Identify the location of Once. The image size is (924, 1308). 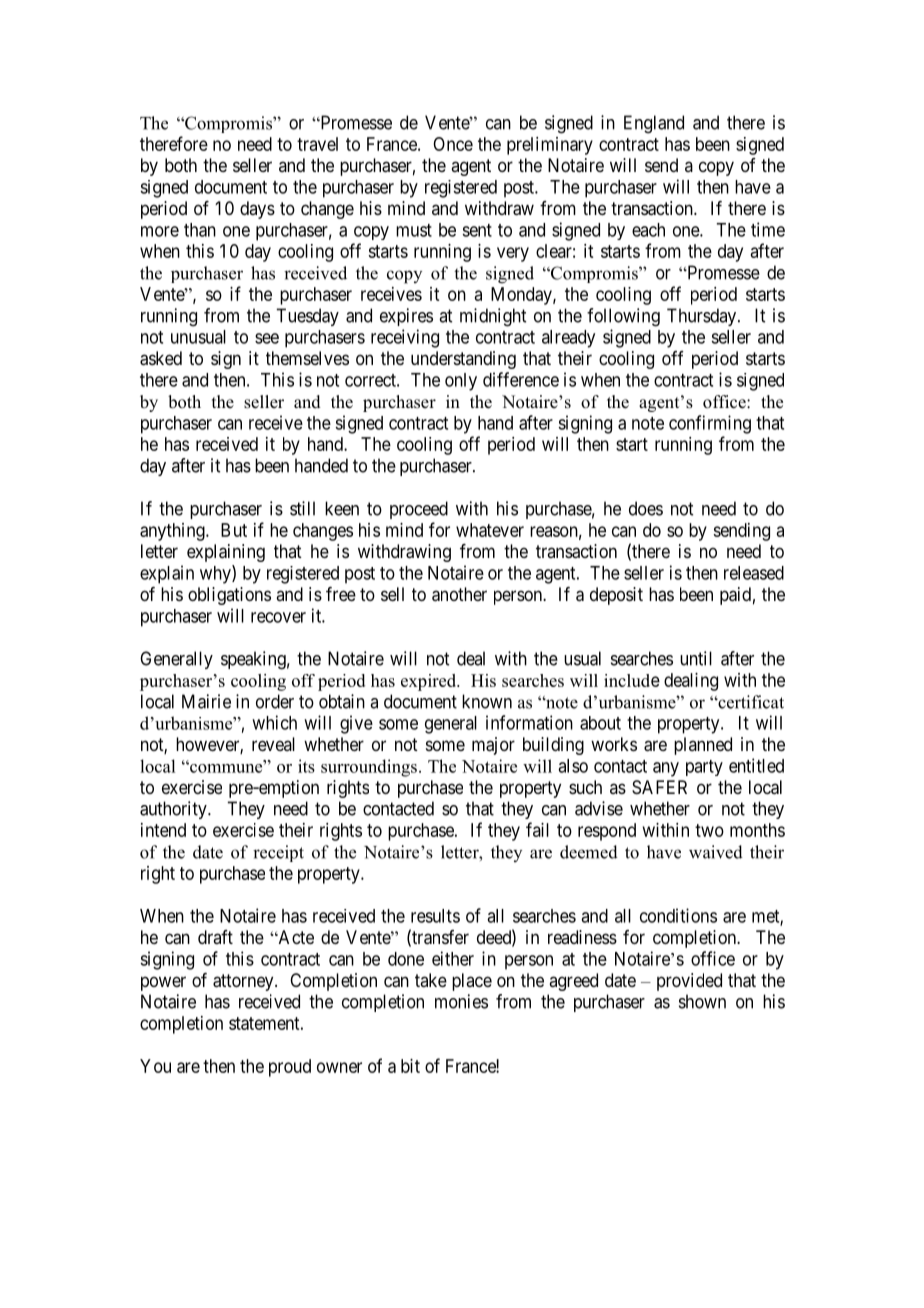
(453, 144).
